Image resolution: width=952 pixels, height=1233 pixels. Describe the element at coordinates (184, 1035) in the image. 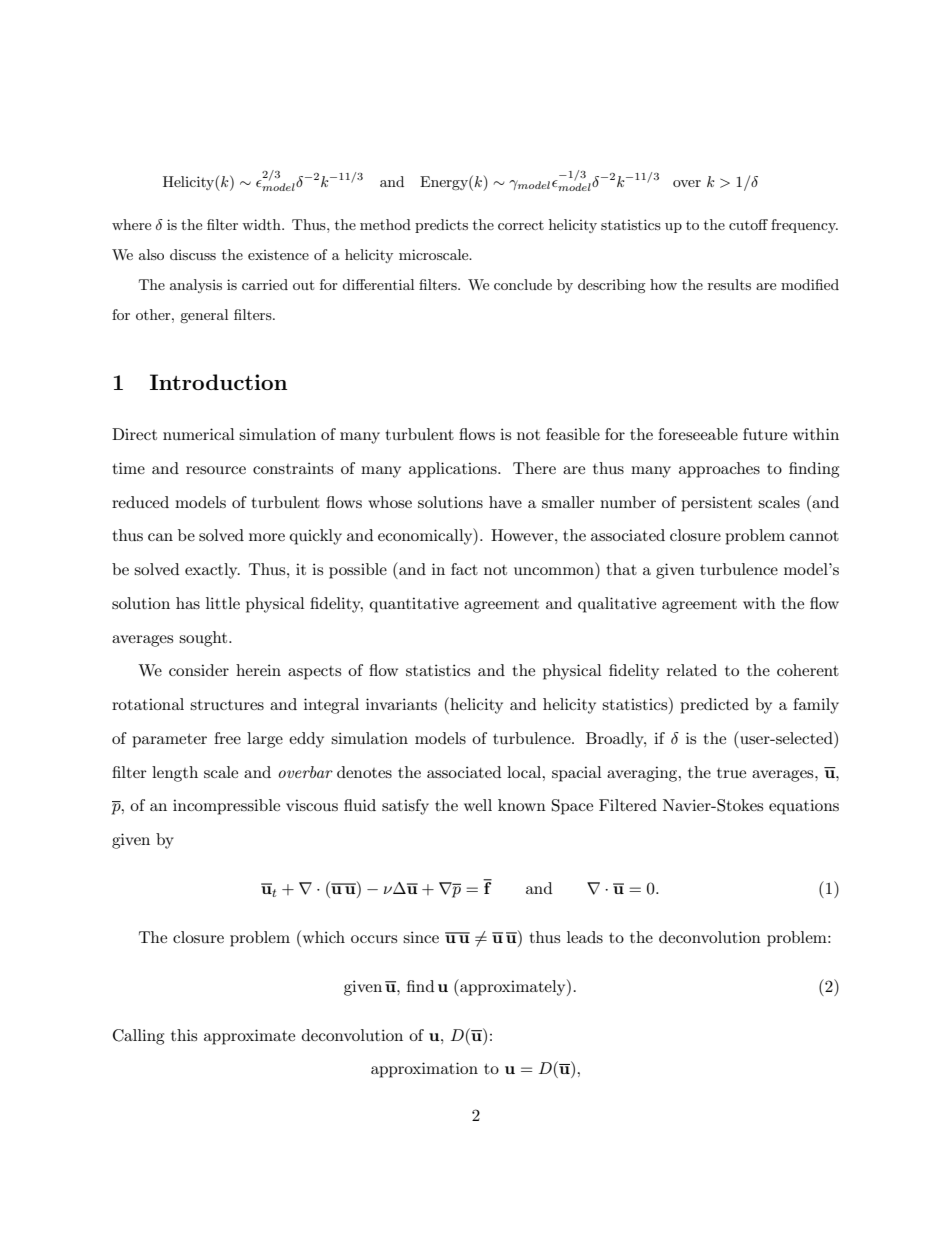

I see `this` at that location.
